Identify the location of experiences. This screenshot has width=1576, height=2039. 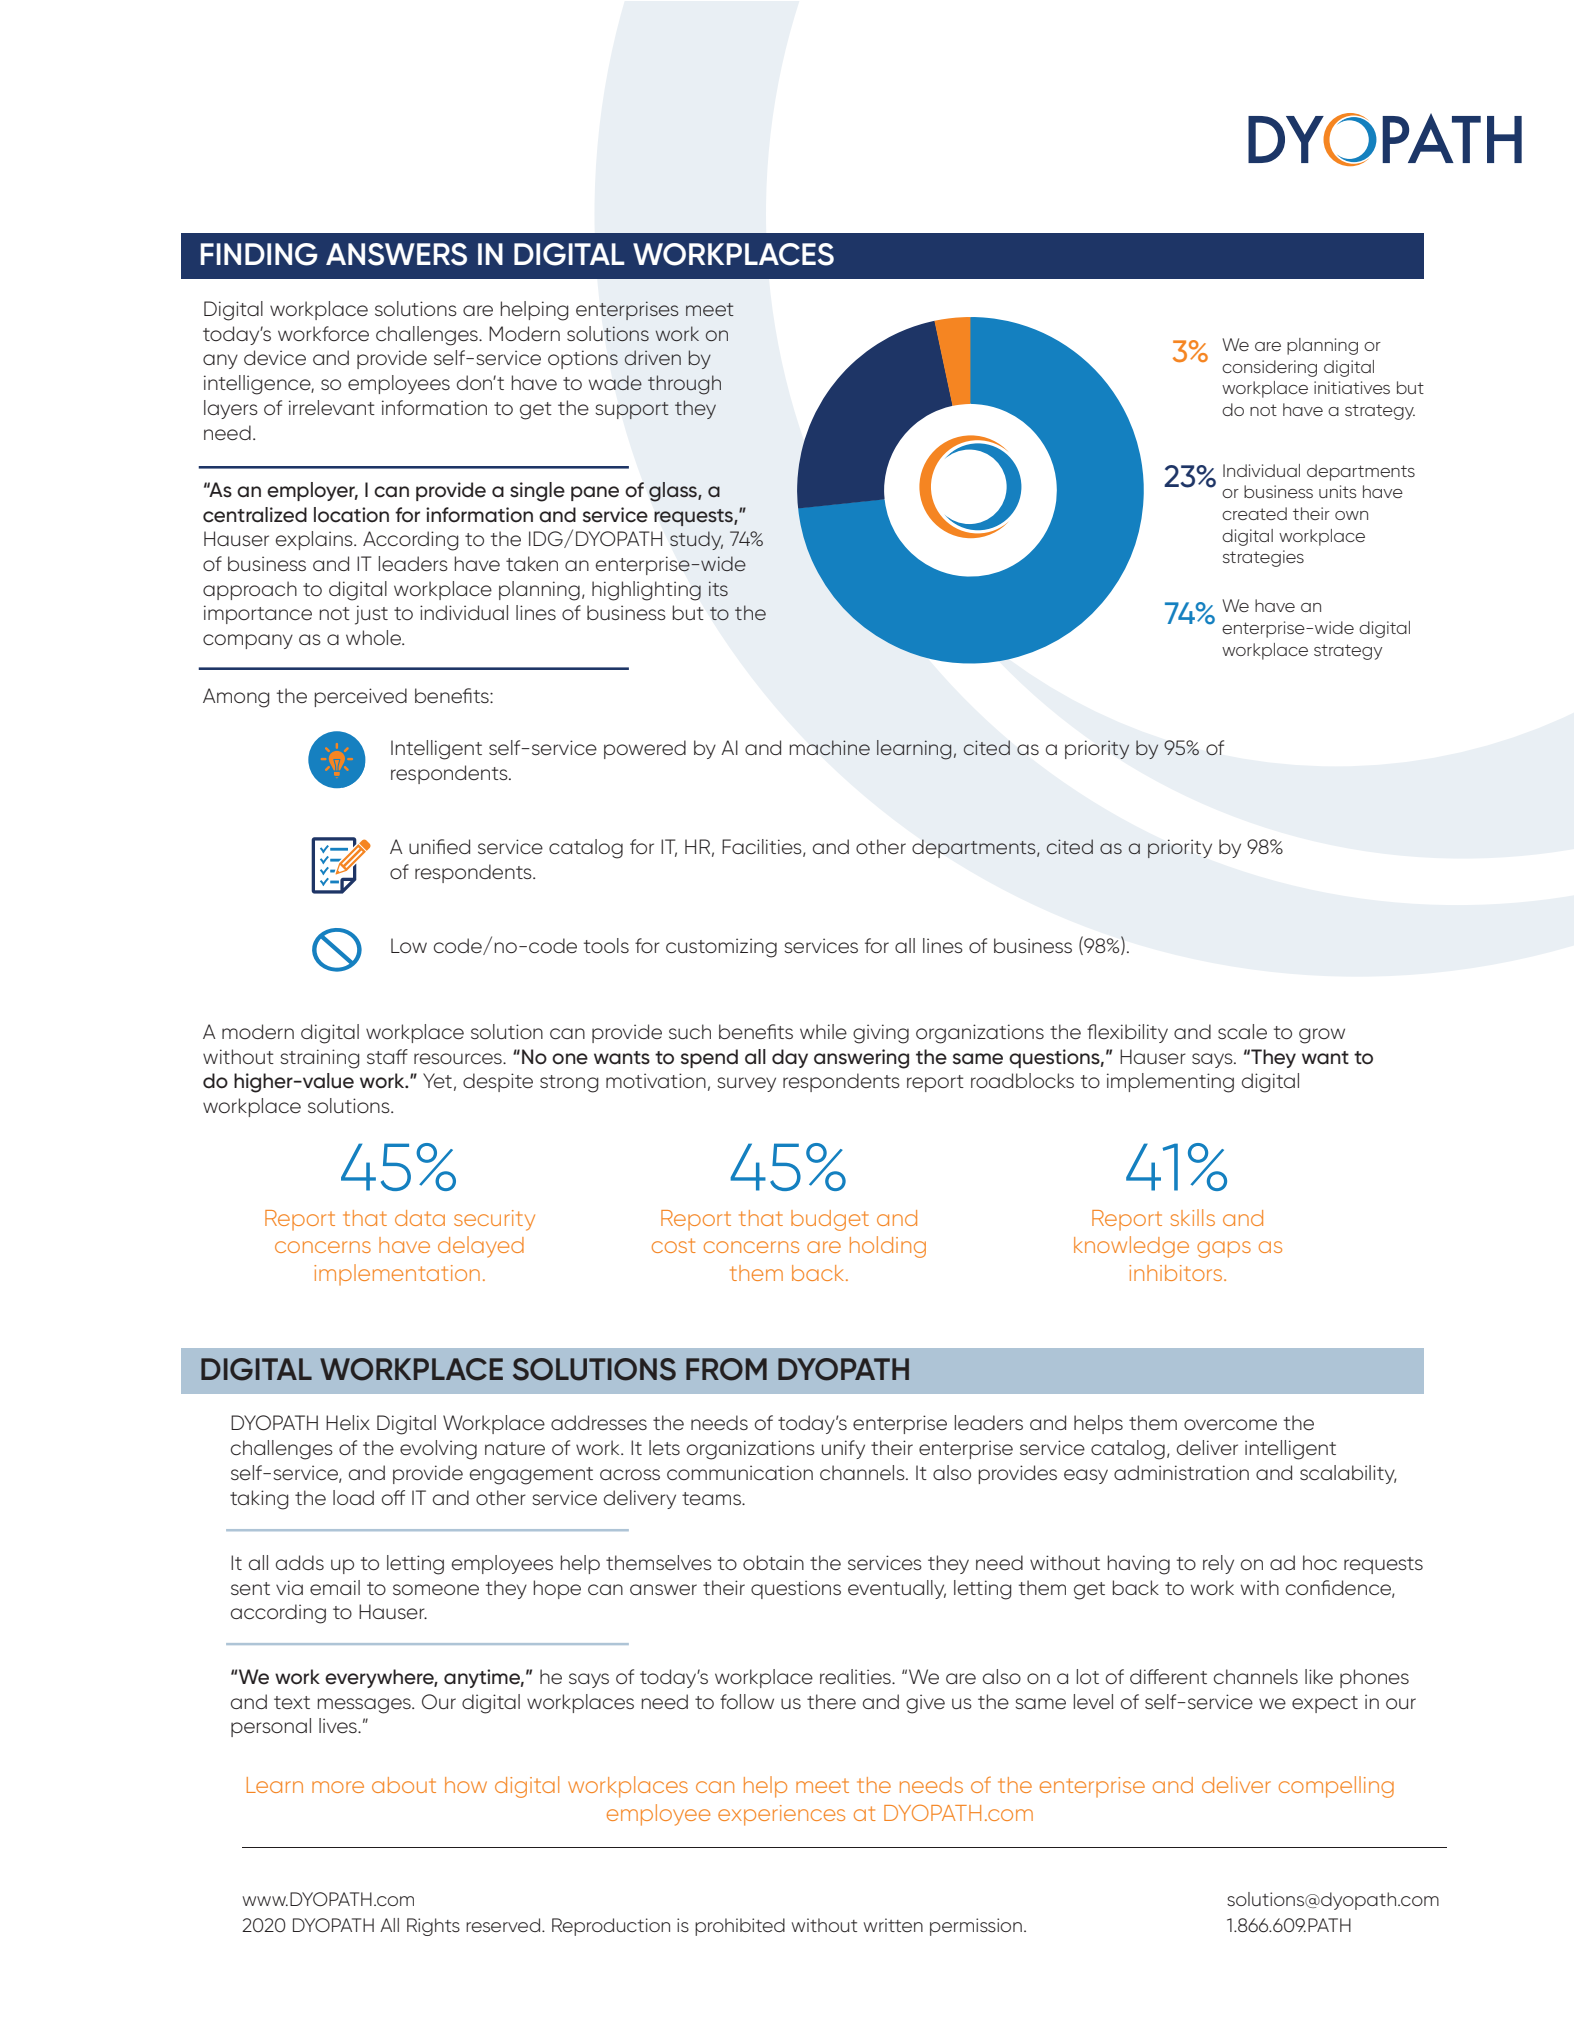
(781, 1815).
